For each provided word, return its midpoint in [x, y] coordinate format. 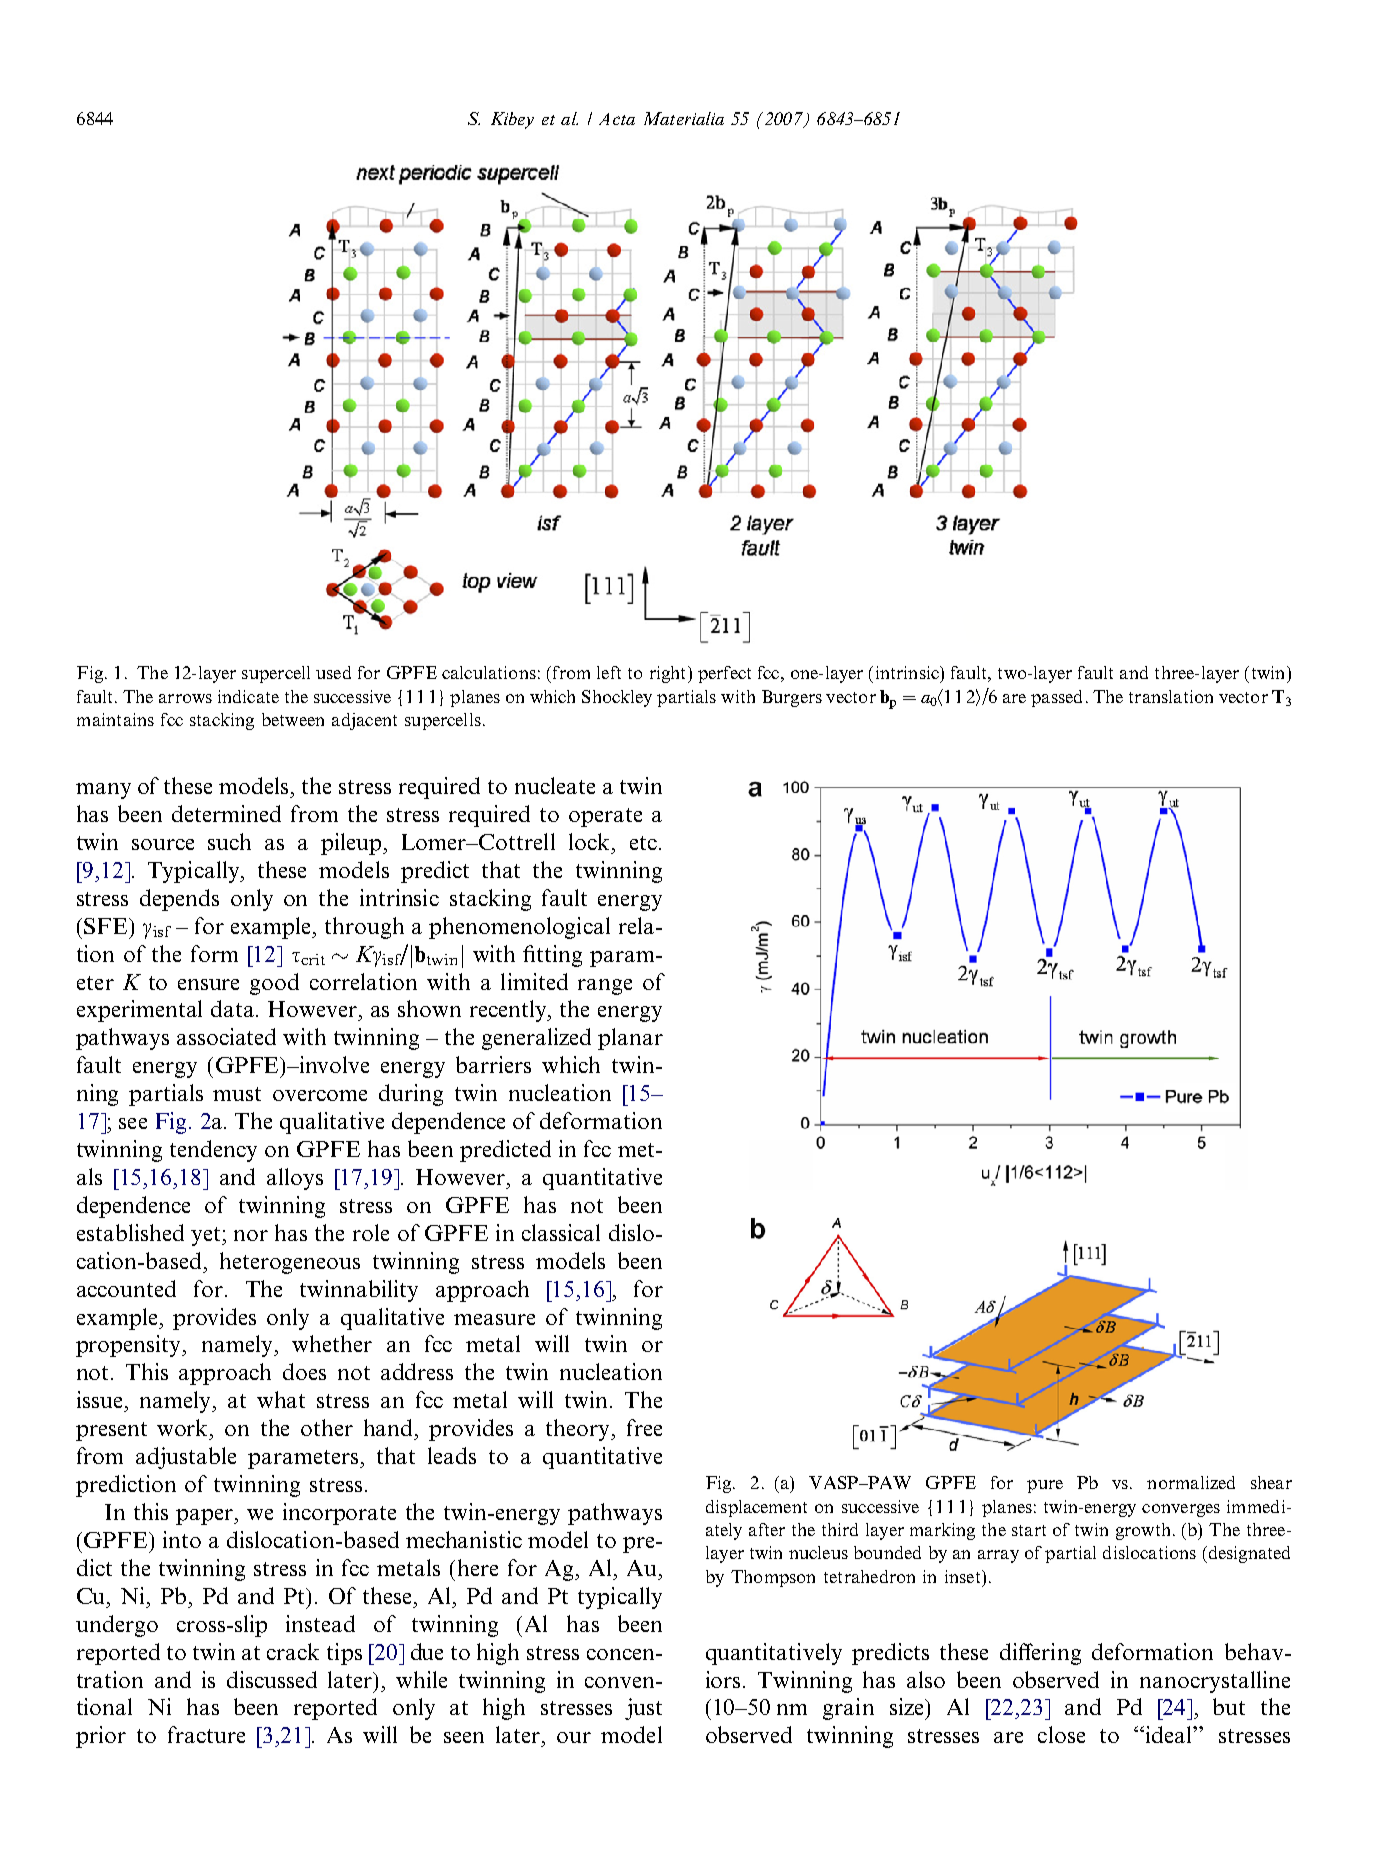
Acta [617, 119]
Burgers [792, 698]
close [1061, 1734]
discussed [272, 1679]
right [669, 674]
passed [1056, 698]
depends [179, 900]
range [605, 987]
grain [848, 1709]
